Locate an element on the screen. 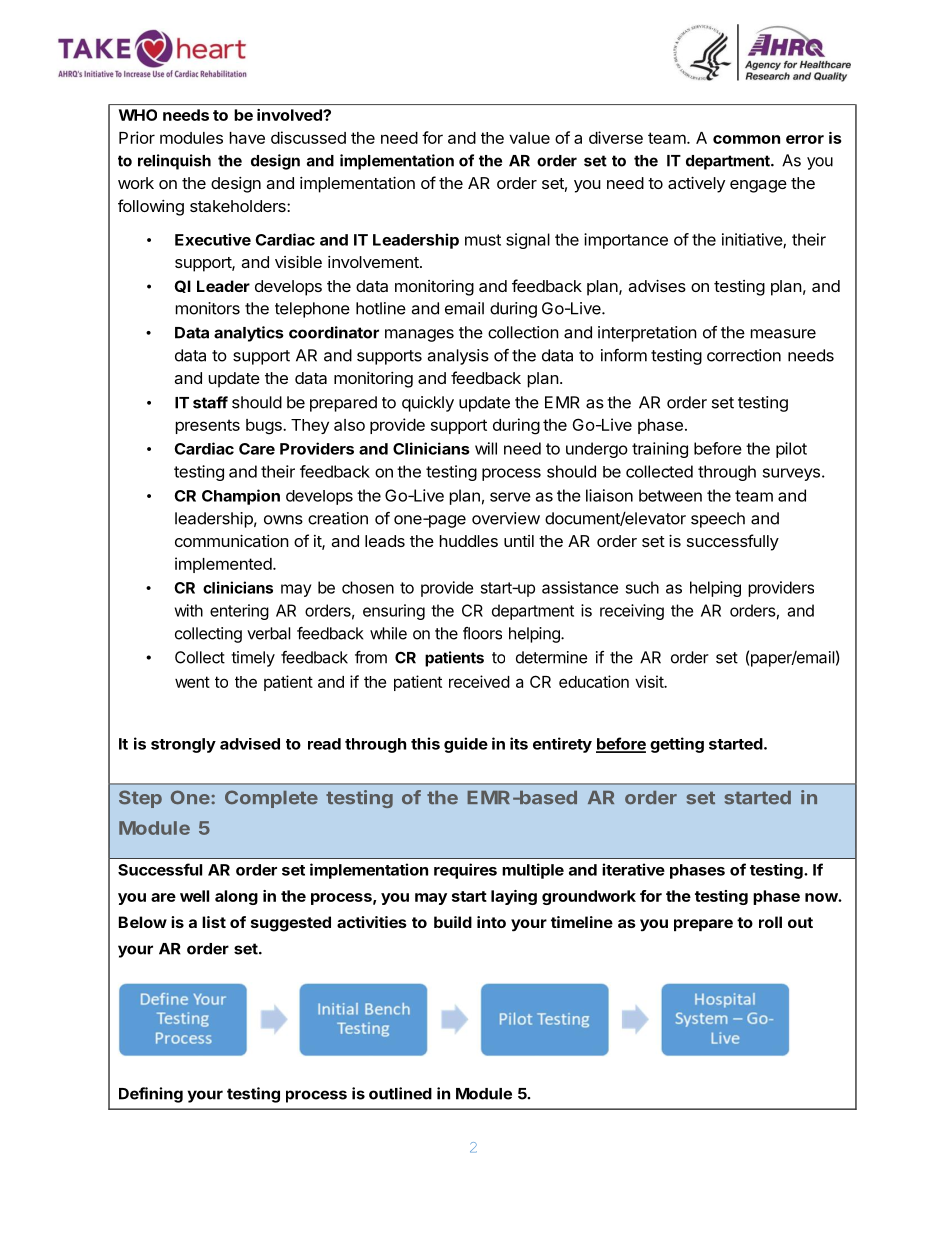 Image resolution: width=952 pixels, height=1233 pixels. iterative is located at coordinates (633, 869).
